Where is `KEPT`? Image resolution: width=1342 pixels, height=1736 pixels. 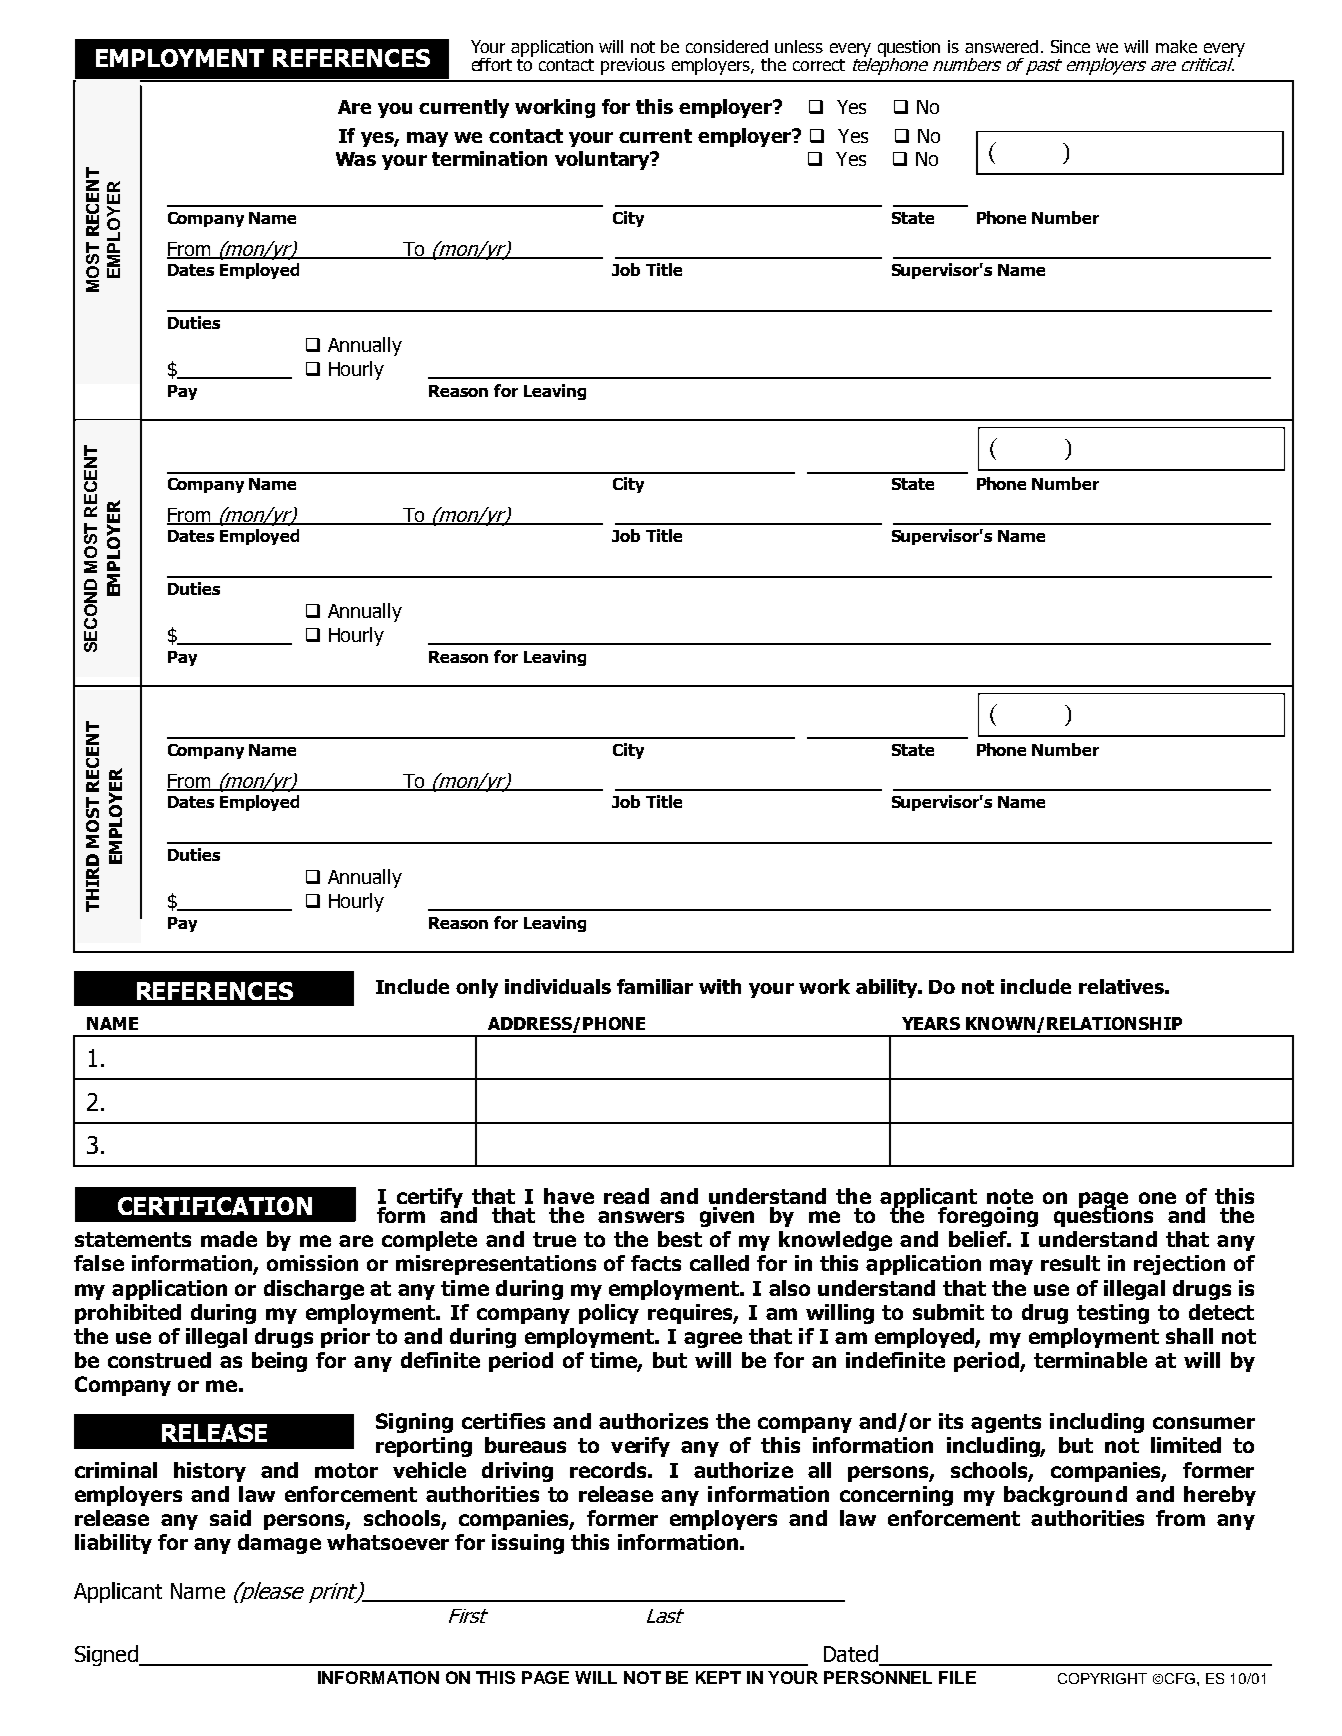
KEPT is located at coordinates (718, 1677).
